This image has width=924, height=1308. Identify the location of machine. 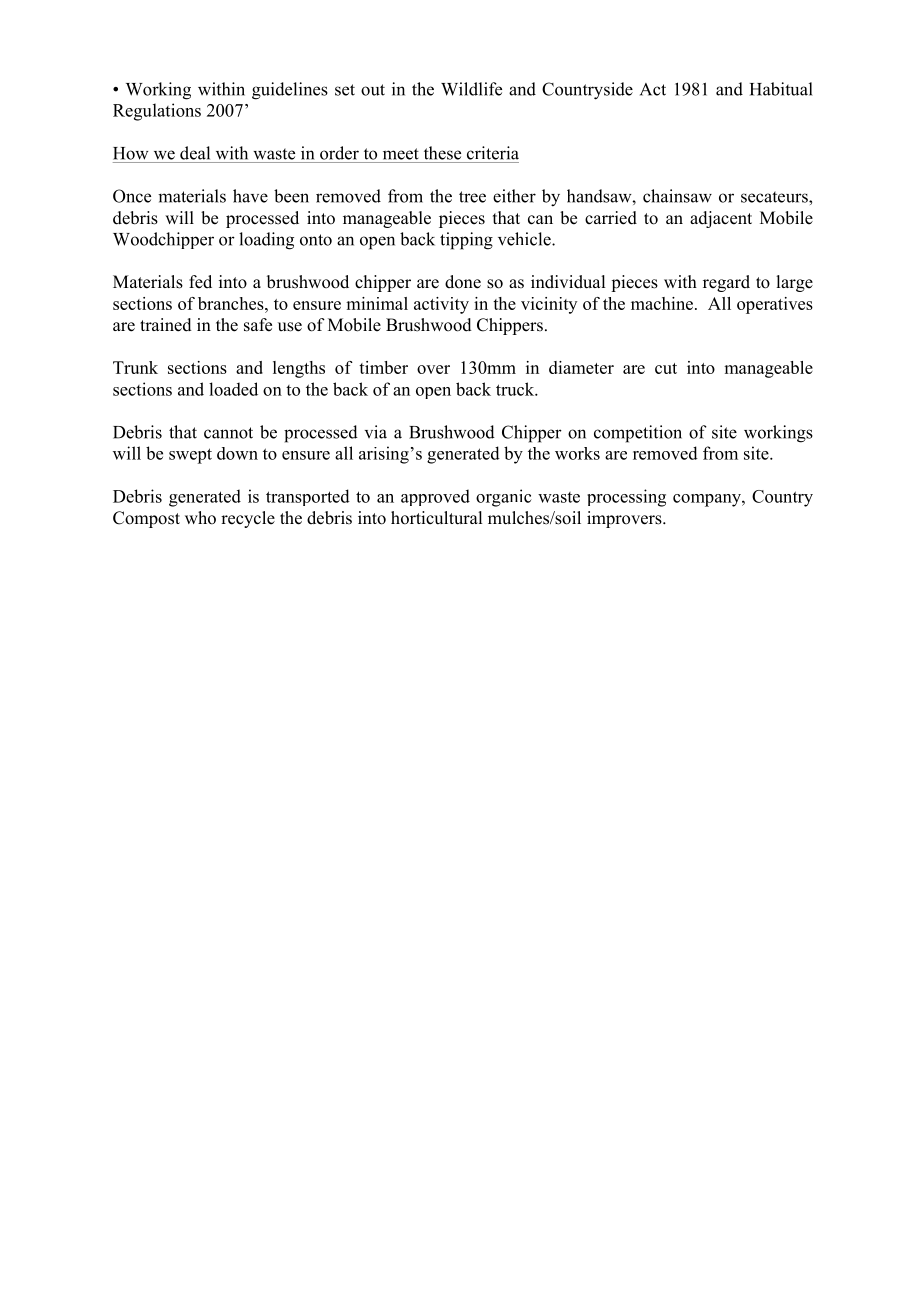
(662, 303).
